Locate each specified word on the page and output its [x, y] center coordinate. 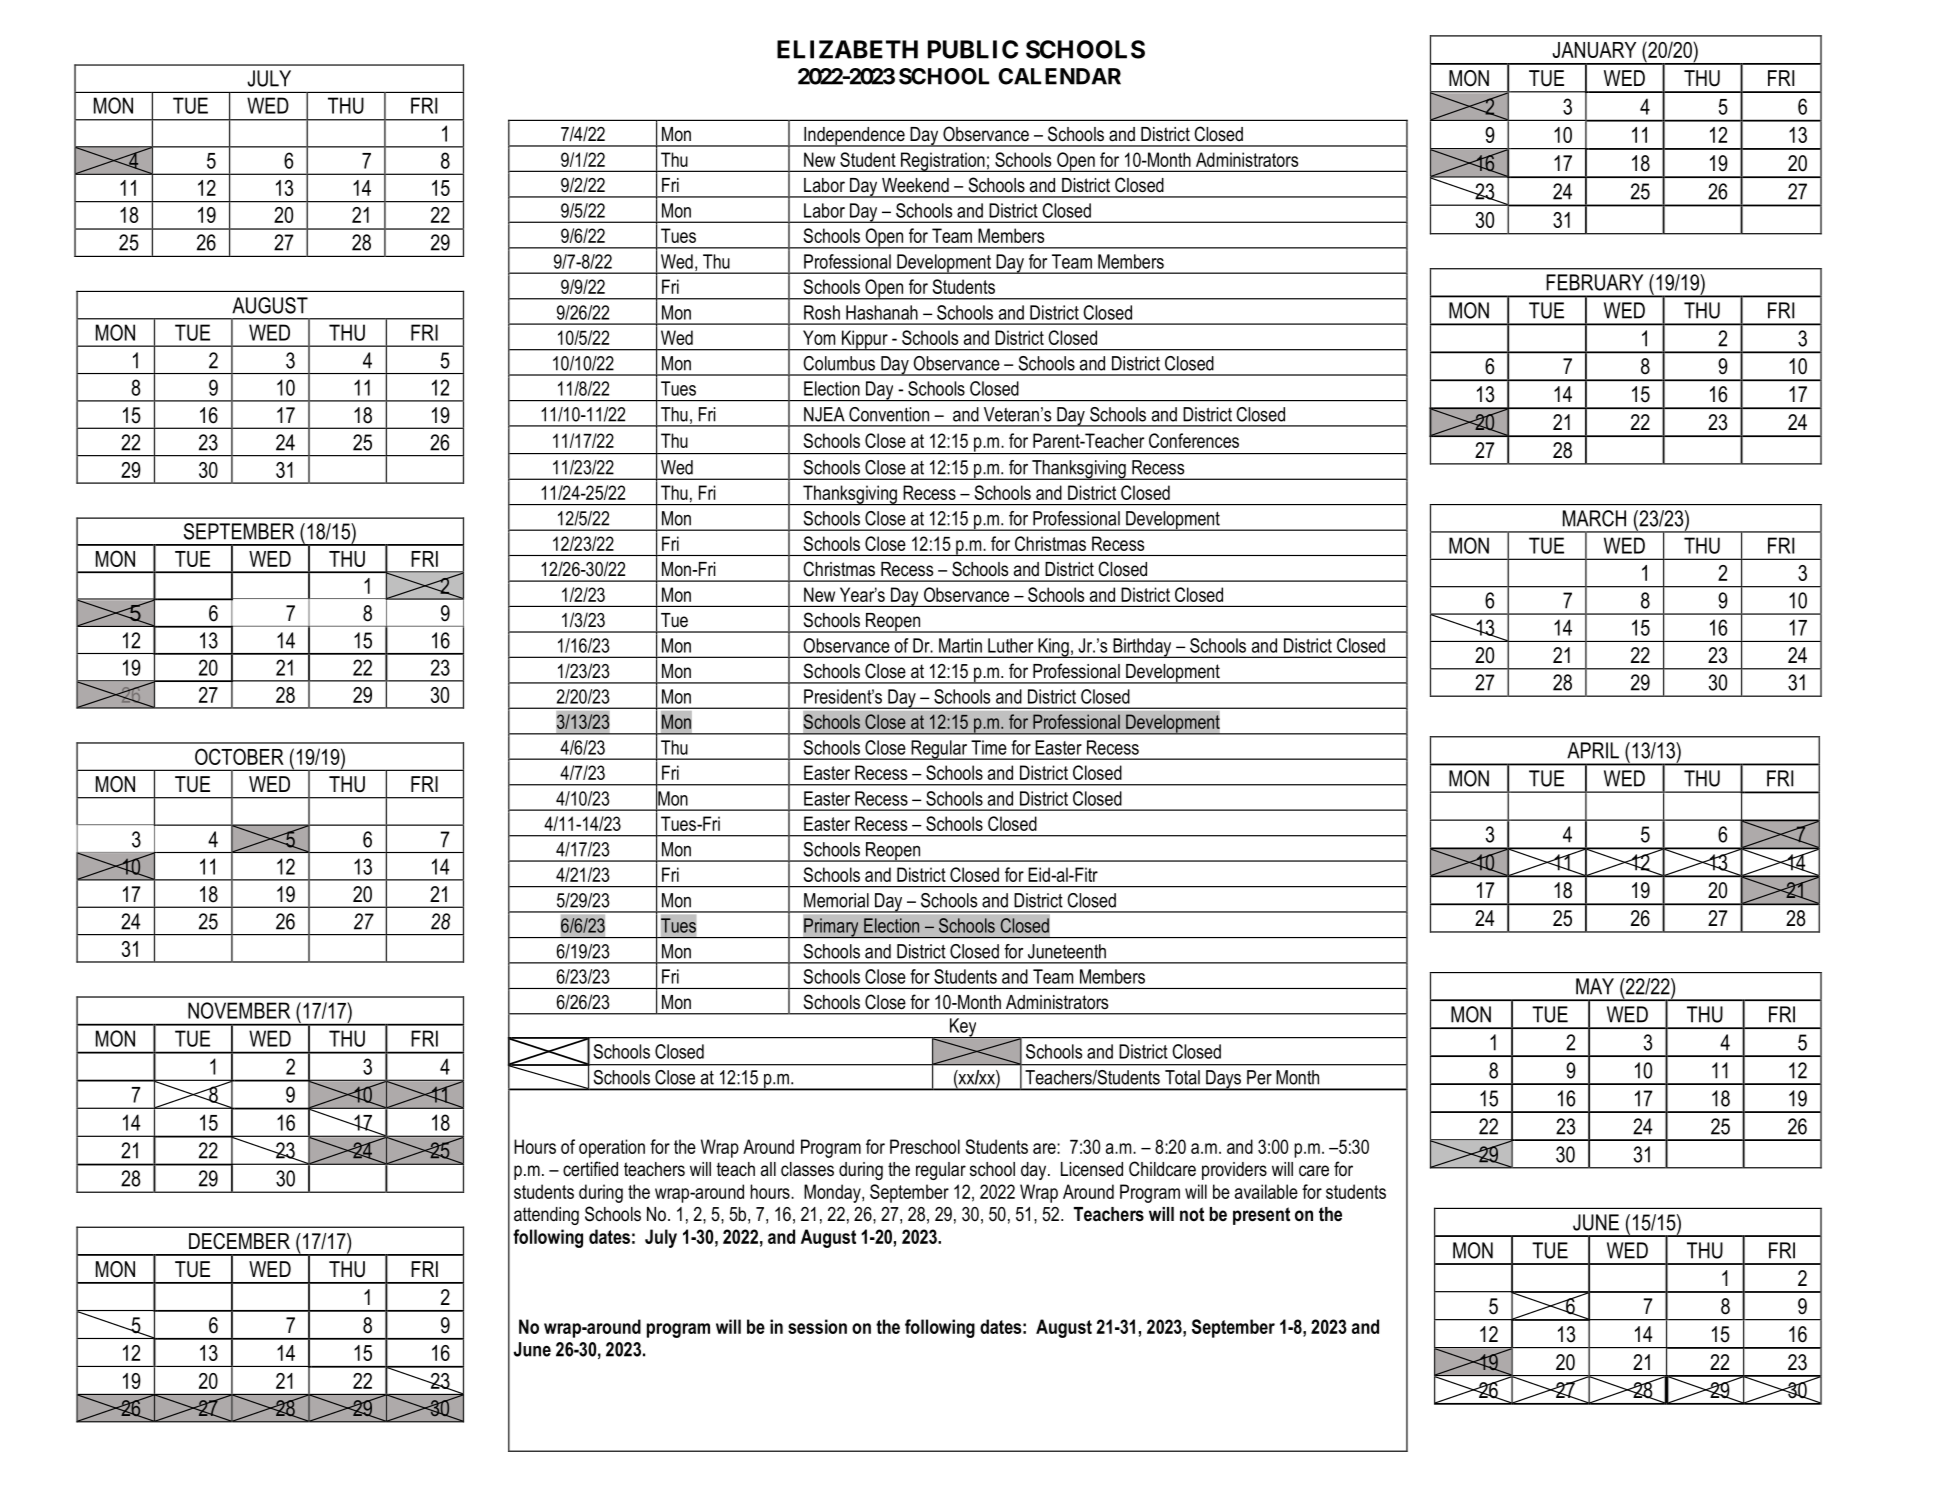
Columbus [839, 363]
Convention [889, 414]
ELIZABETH [847, 49]
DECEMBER [239, 1241]
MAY [1595, 986]
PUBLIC [973, 49]
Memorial [836, 900]
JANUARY [1594, 50]
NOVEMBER [239, 1010]
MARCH [1594, 518]
